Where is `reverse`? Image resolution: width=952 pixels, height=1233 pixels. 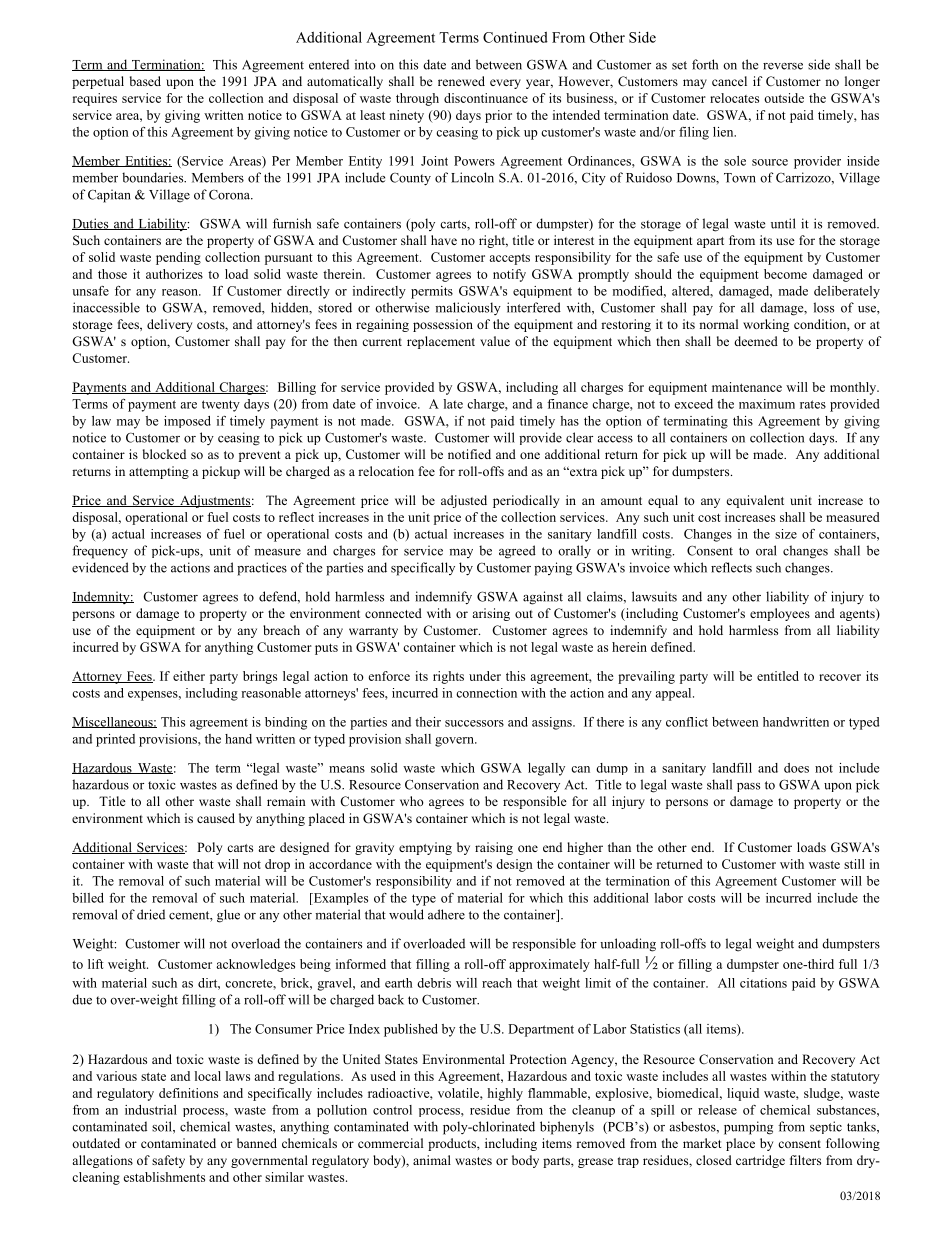 reverse is located at coordinates (783, 66).
